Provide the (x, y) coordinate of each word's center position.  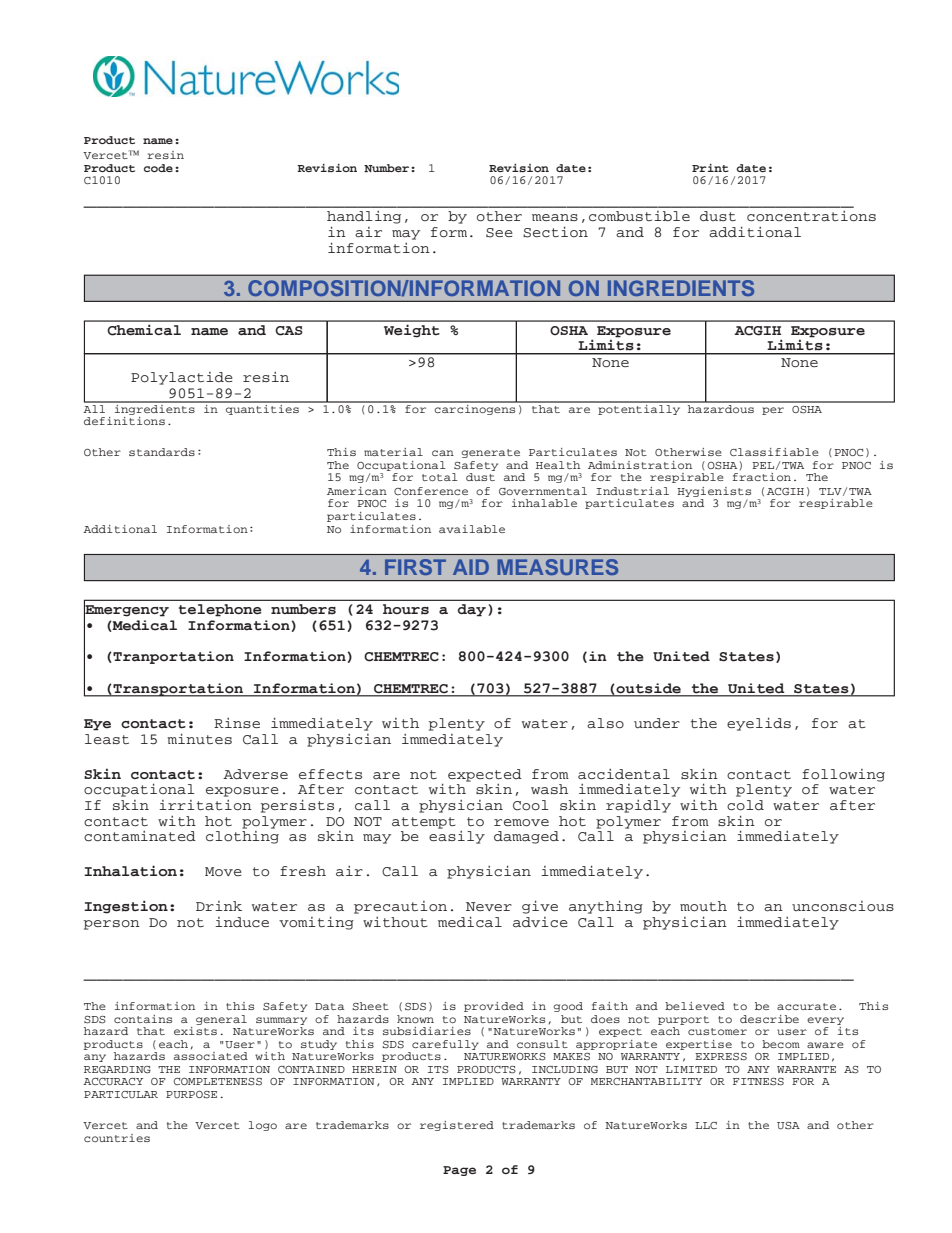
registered (457, 1126)
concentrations (811, 216)
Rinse (237, 723)
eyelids (759, 724)
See (499, 233)
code (158, 168)
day (472, 610)
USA (788, 1126)
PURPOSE (191, 1095)
